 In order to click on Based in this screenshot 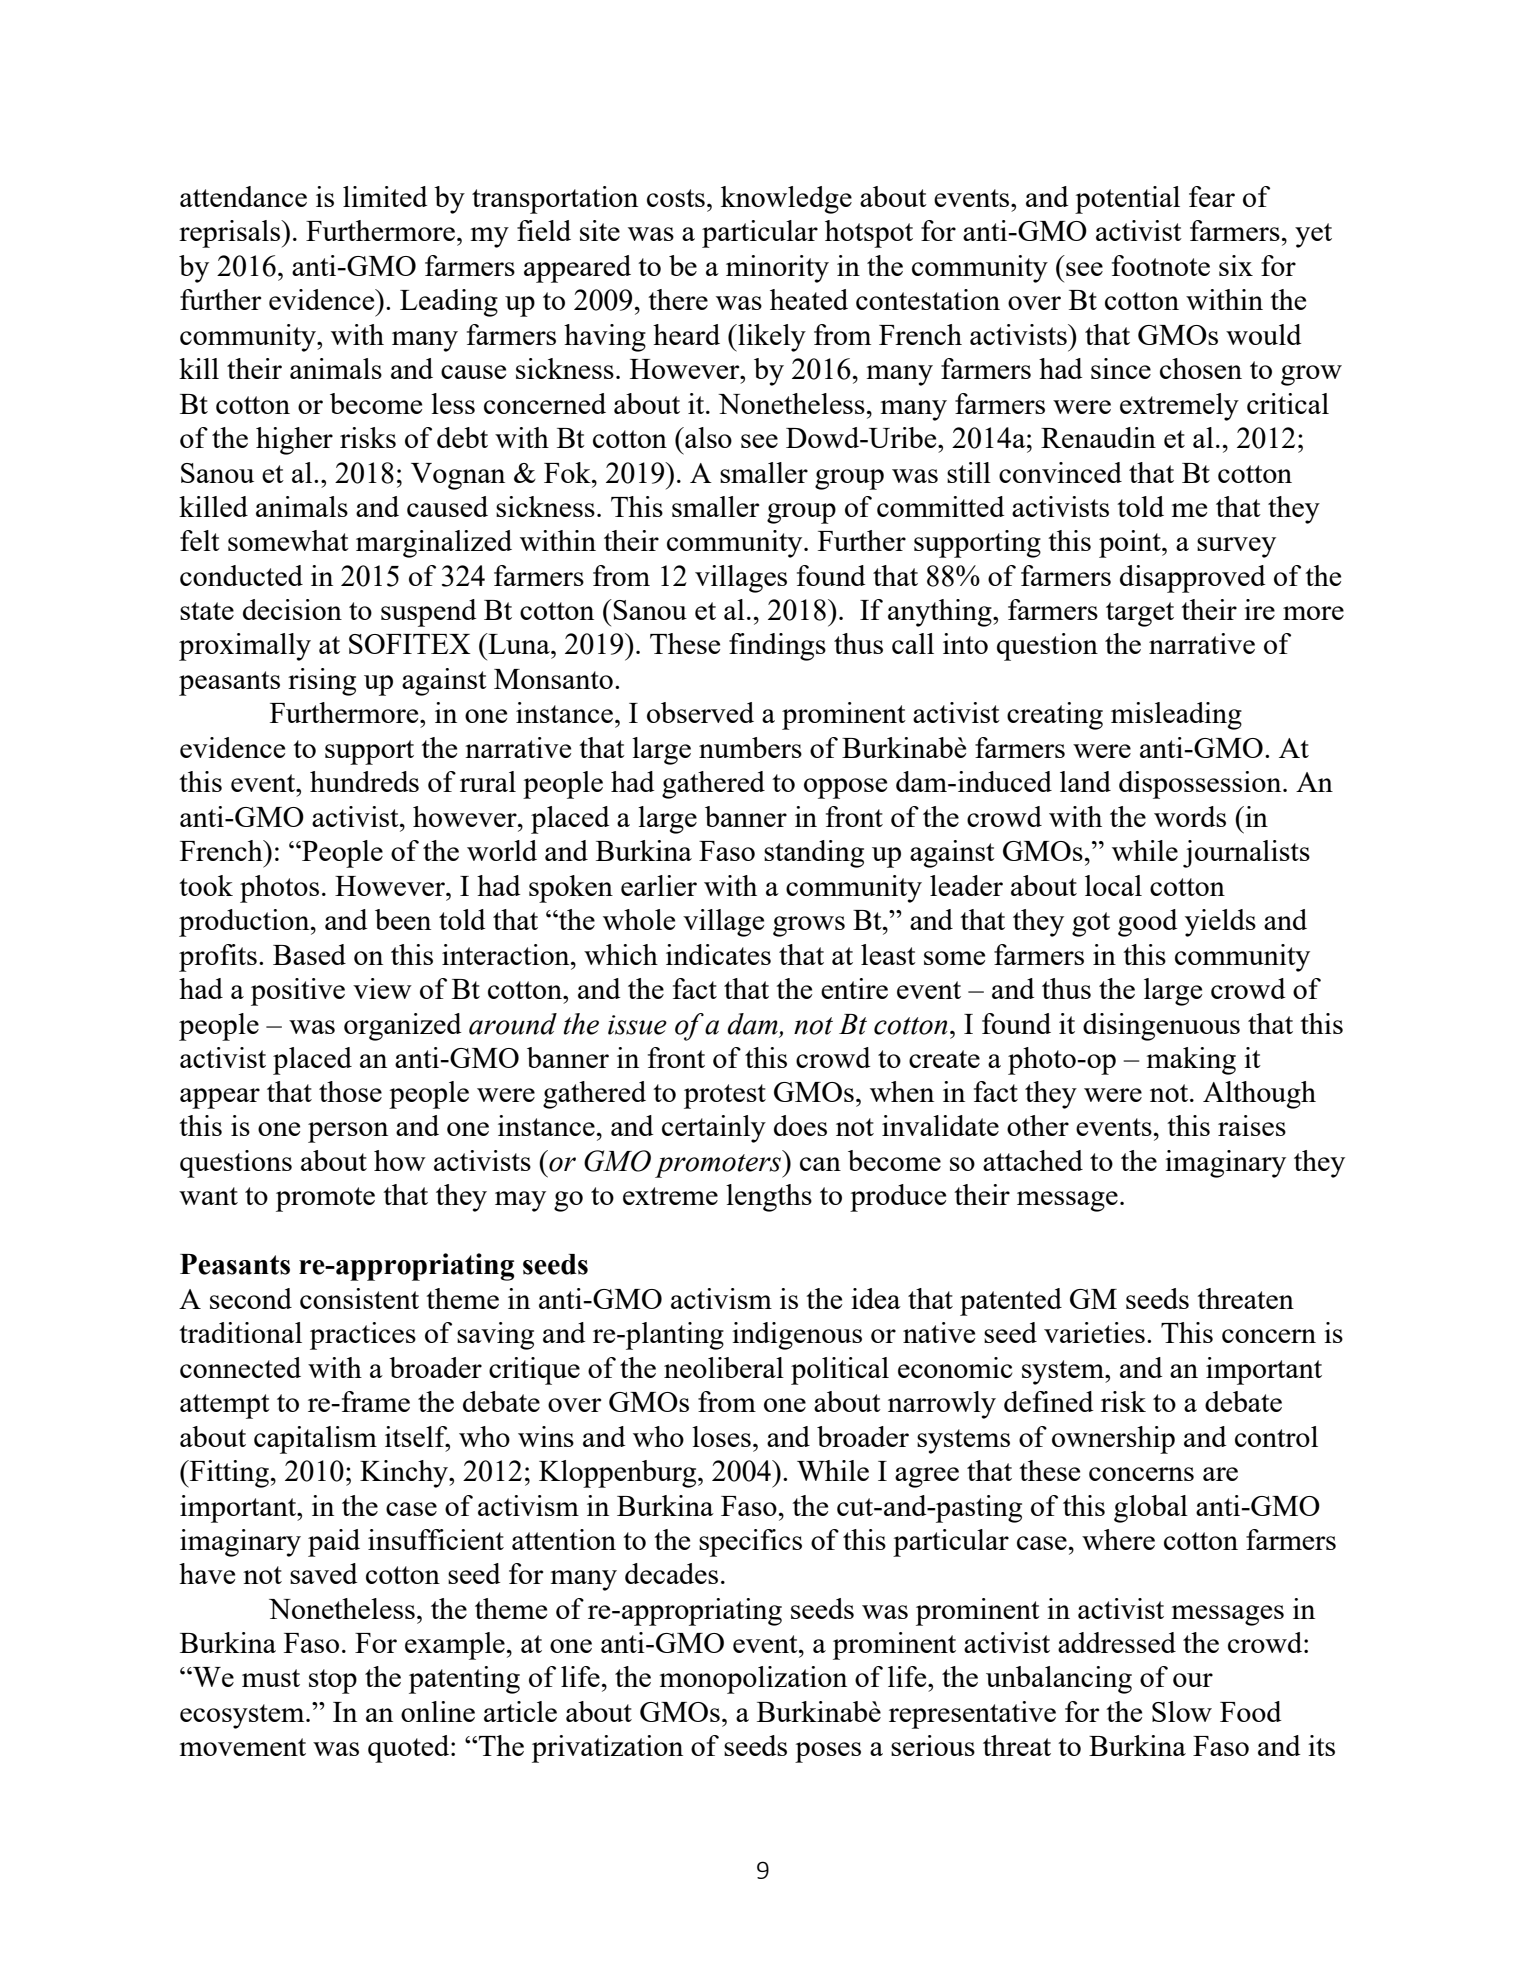, I will do `click(309, 954)`.
